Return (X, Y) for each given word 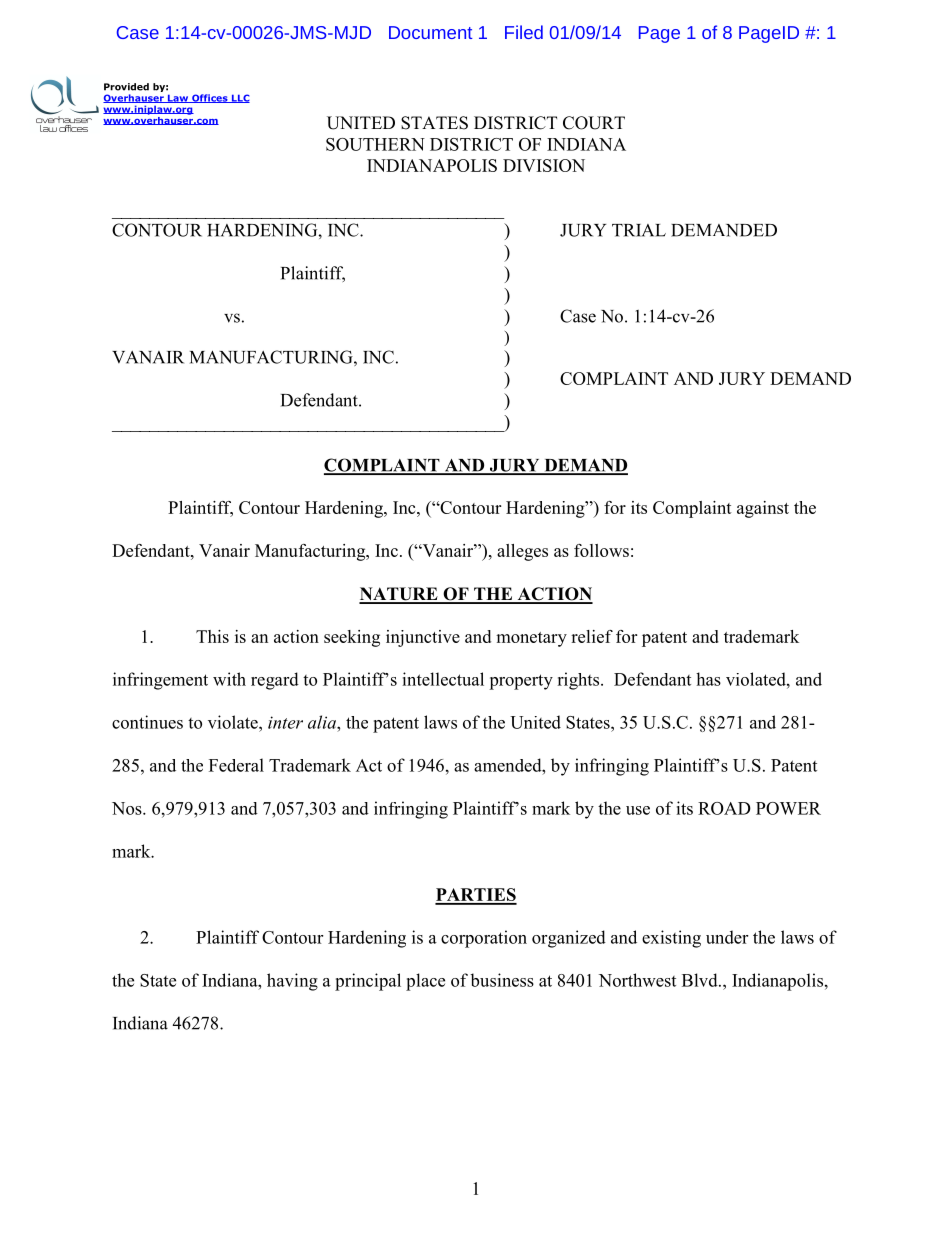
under (727, 937)
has (708, 679)
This (212, 636)
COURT (594, 123)
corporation (484, 939)
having (292, 982)
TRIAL (639, 230)
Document (430, 32)
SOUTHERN (375, 144)
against (763, 509)
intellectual (443, 679)
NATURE (399, 595)
